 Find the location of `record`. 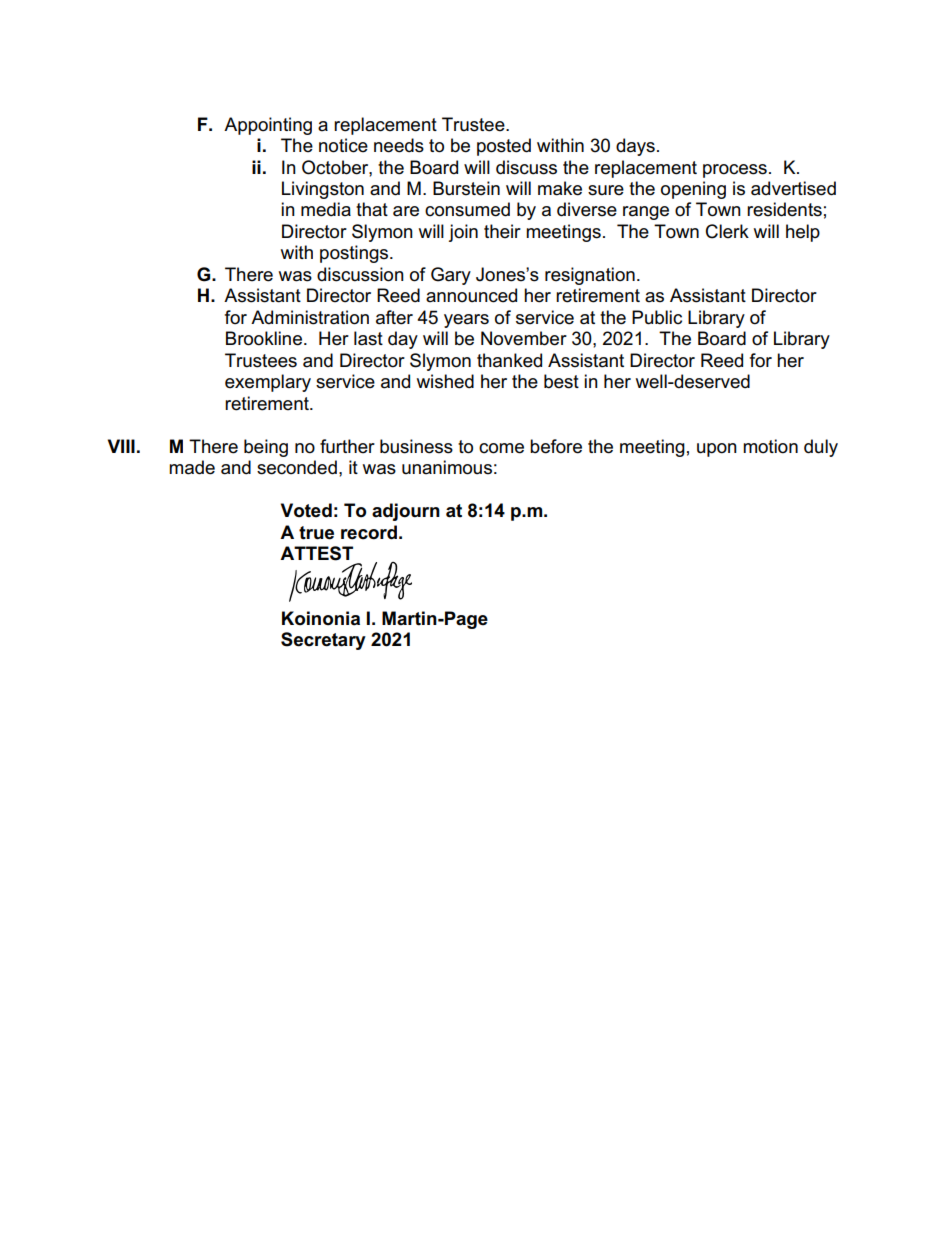

record is located at coordinates (369, 532).
